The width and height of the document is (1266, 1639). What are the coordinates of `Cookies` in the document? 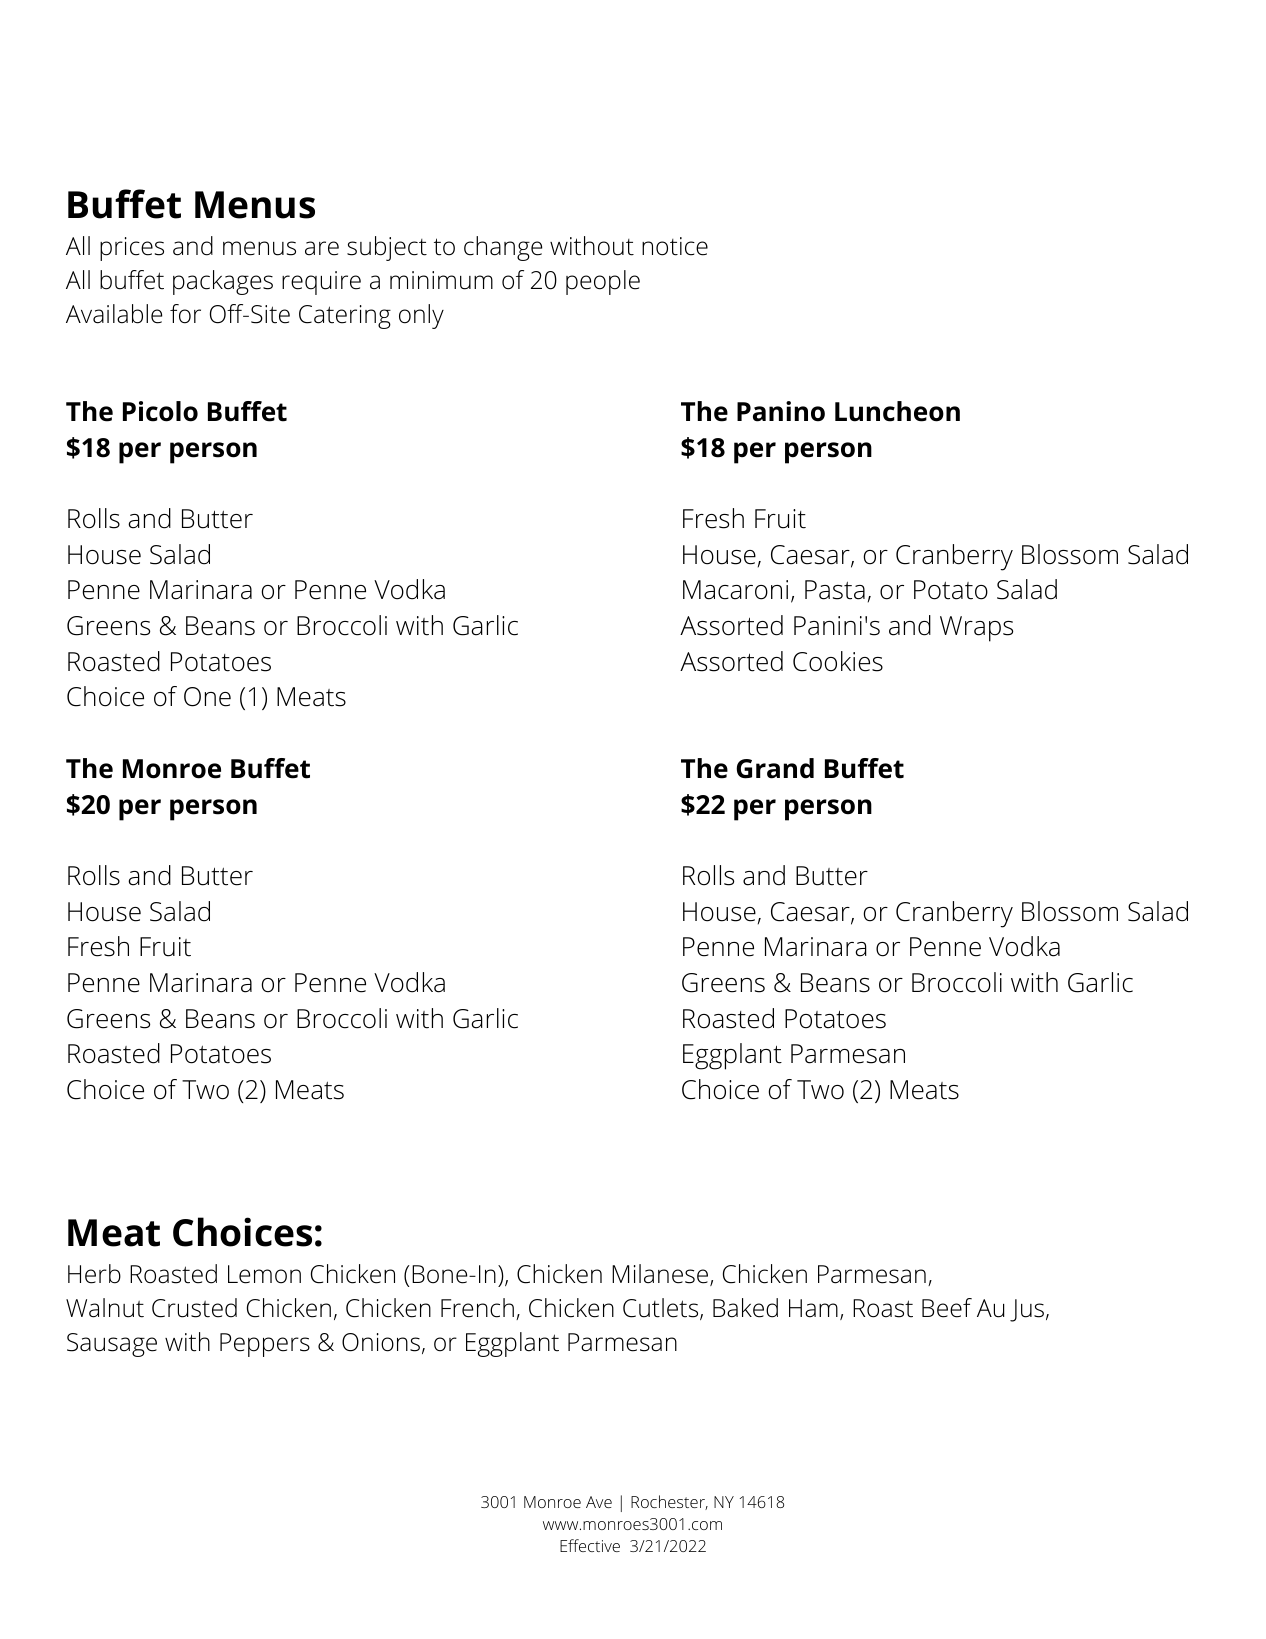 It's located at (838, 661).
